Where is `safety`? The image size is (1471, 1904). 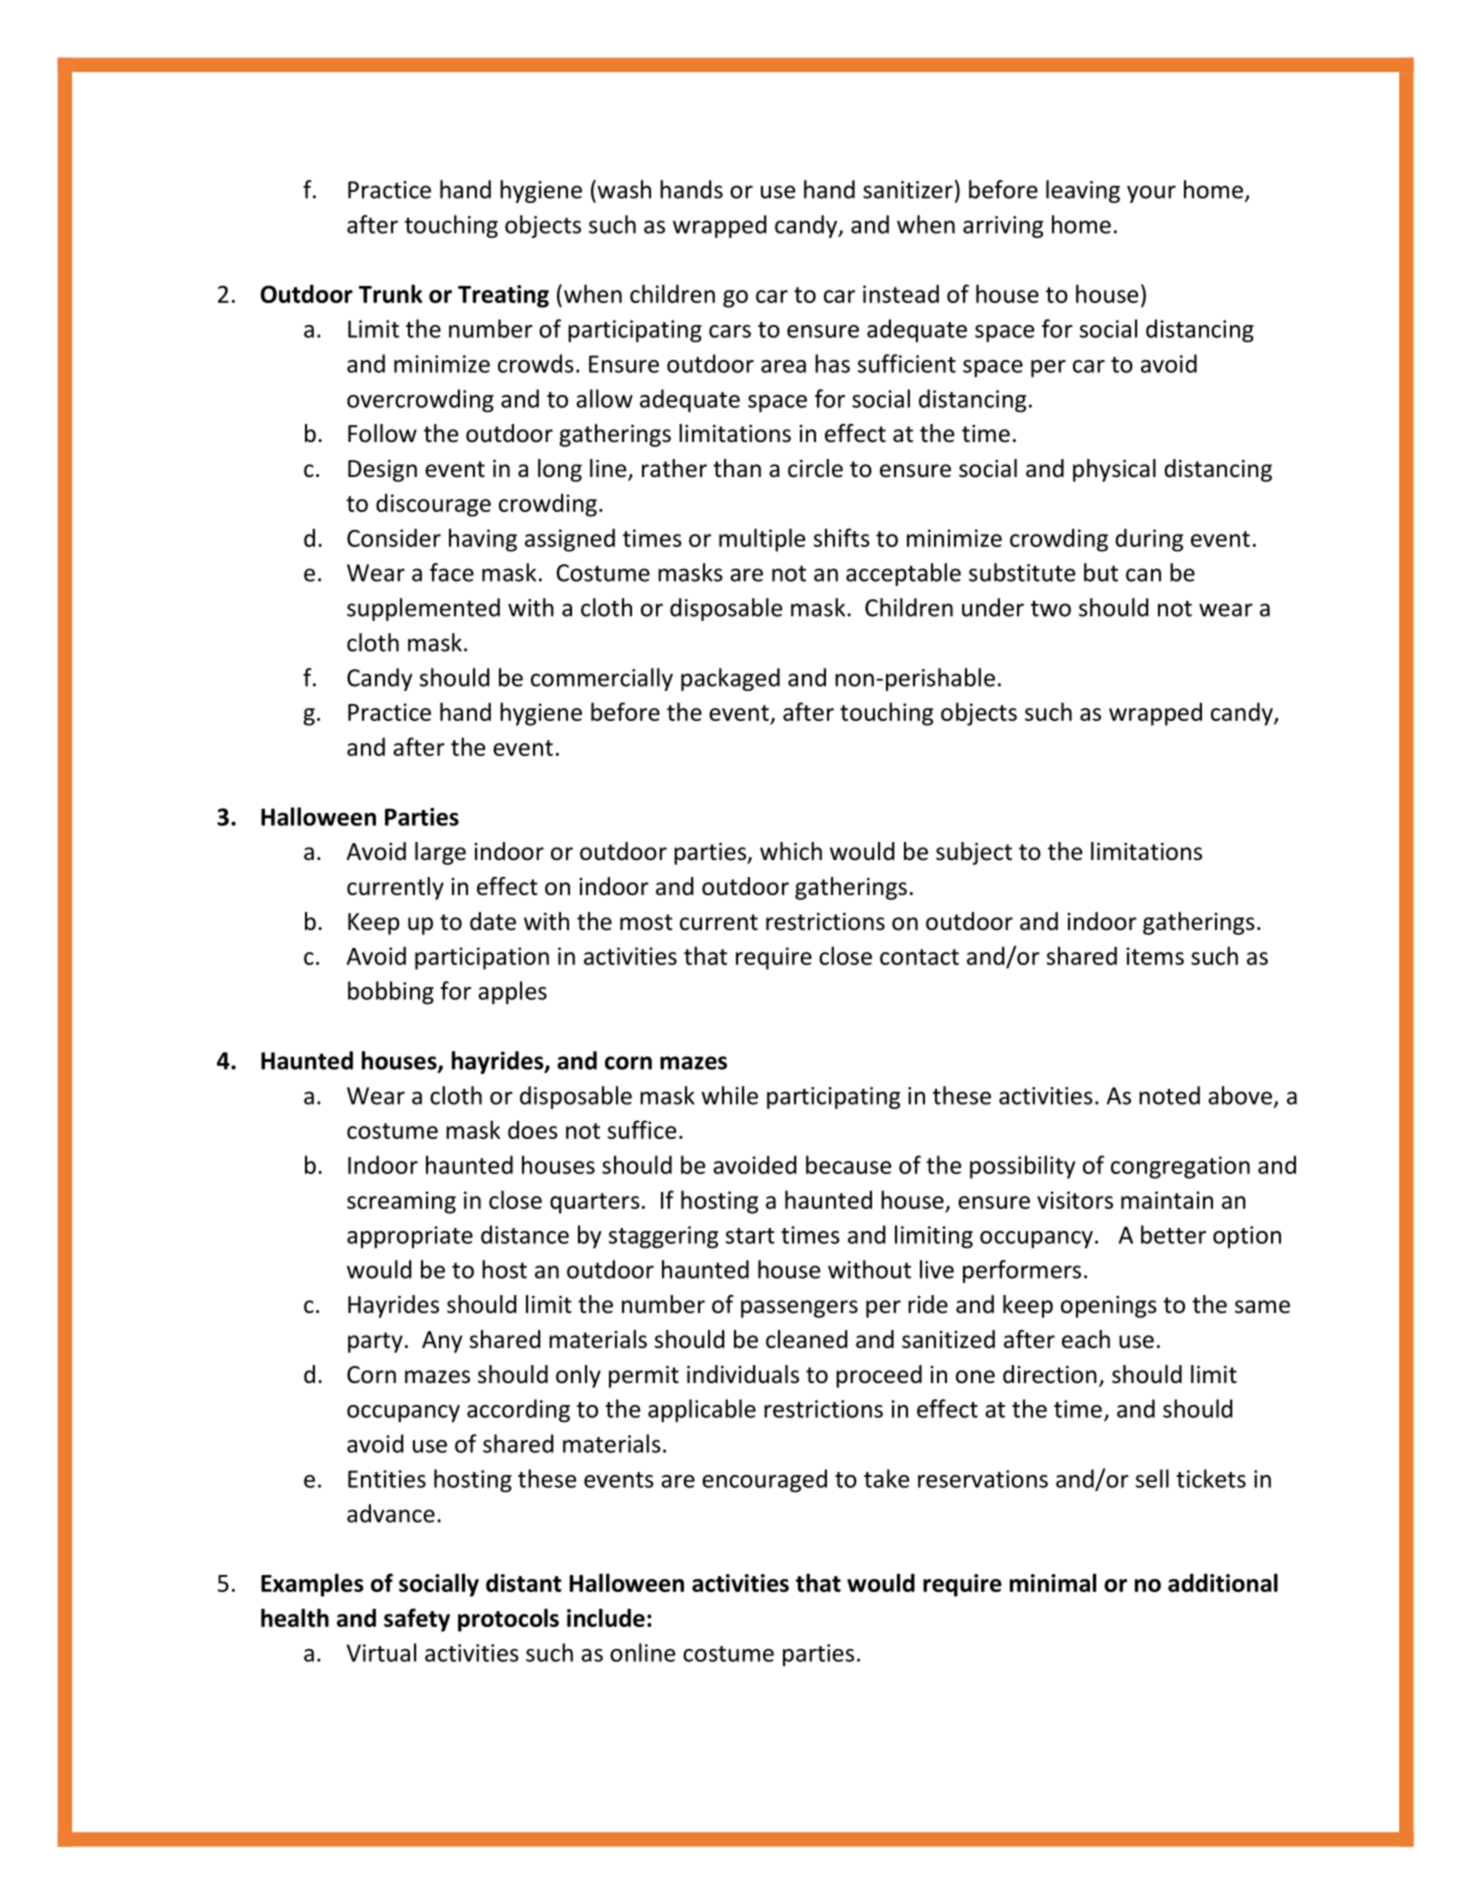
safety is located at coordinates (417, 1620).
